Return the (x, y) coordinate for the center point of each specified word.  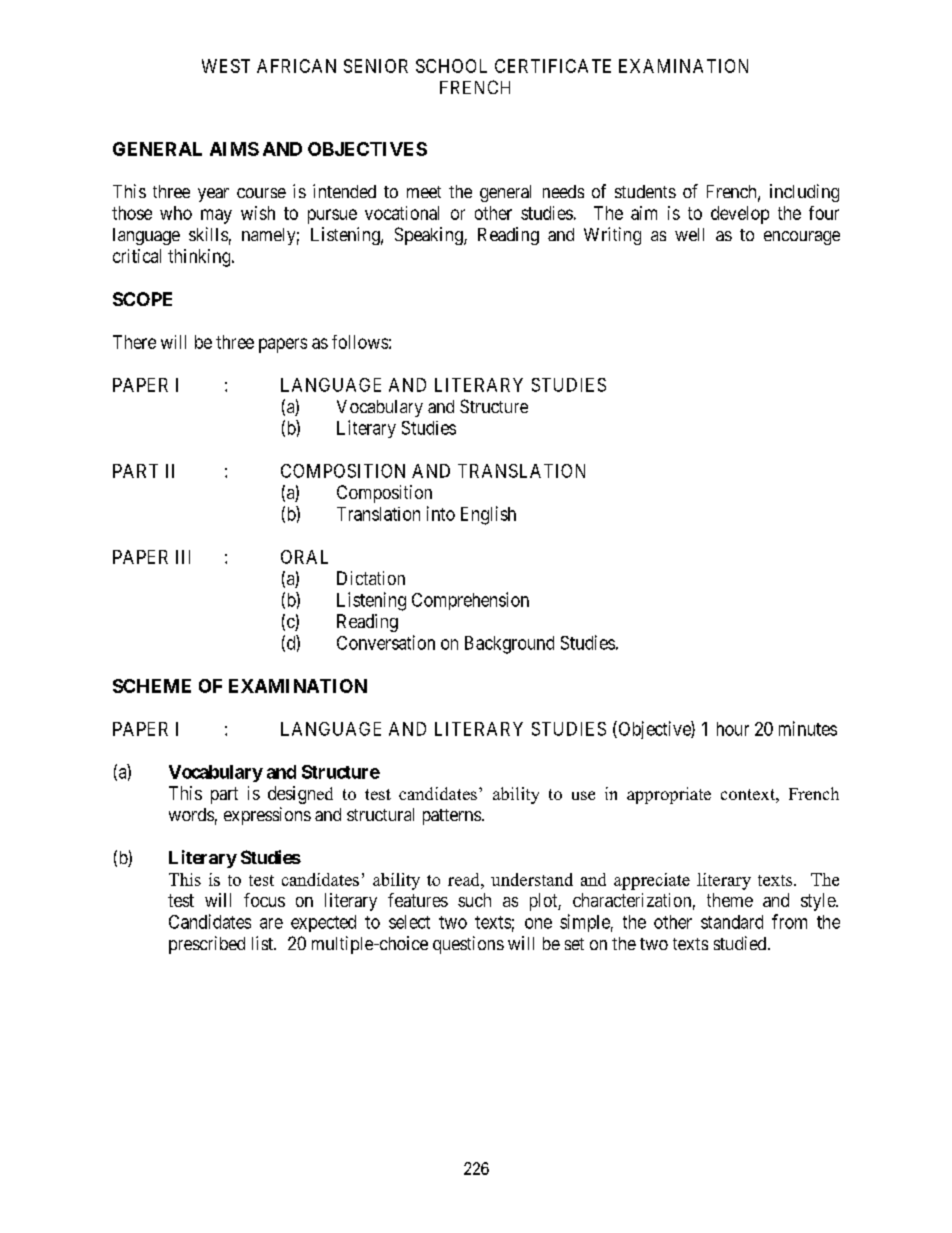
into (441, 513)
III (183, 557)
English (488, 515)
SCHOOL (451, 66)
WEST (226, 66)
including (804, 193)
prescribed (207, 945)
